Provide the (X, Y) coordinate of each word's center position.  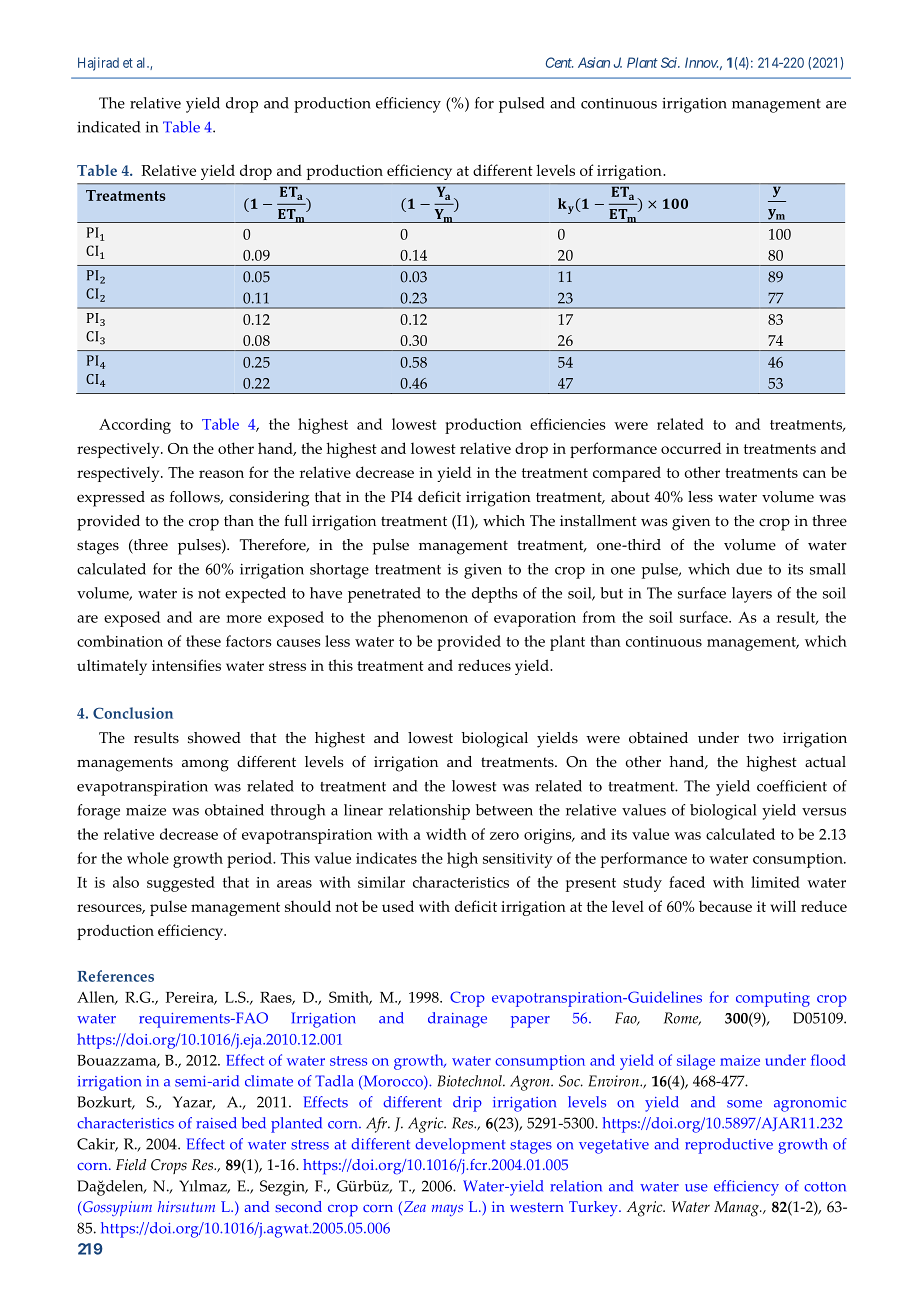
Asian (594, 62)
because (725, 906)
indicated (109, 127)
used (398, 906)
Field (131, 1164)
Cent (559, 62)
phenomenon (423, 619)
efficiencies (568, 424)
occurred (691, 448)
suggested (181, 884)
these (203, 641)
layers (752, 595)
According (135, 426)
